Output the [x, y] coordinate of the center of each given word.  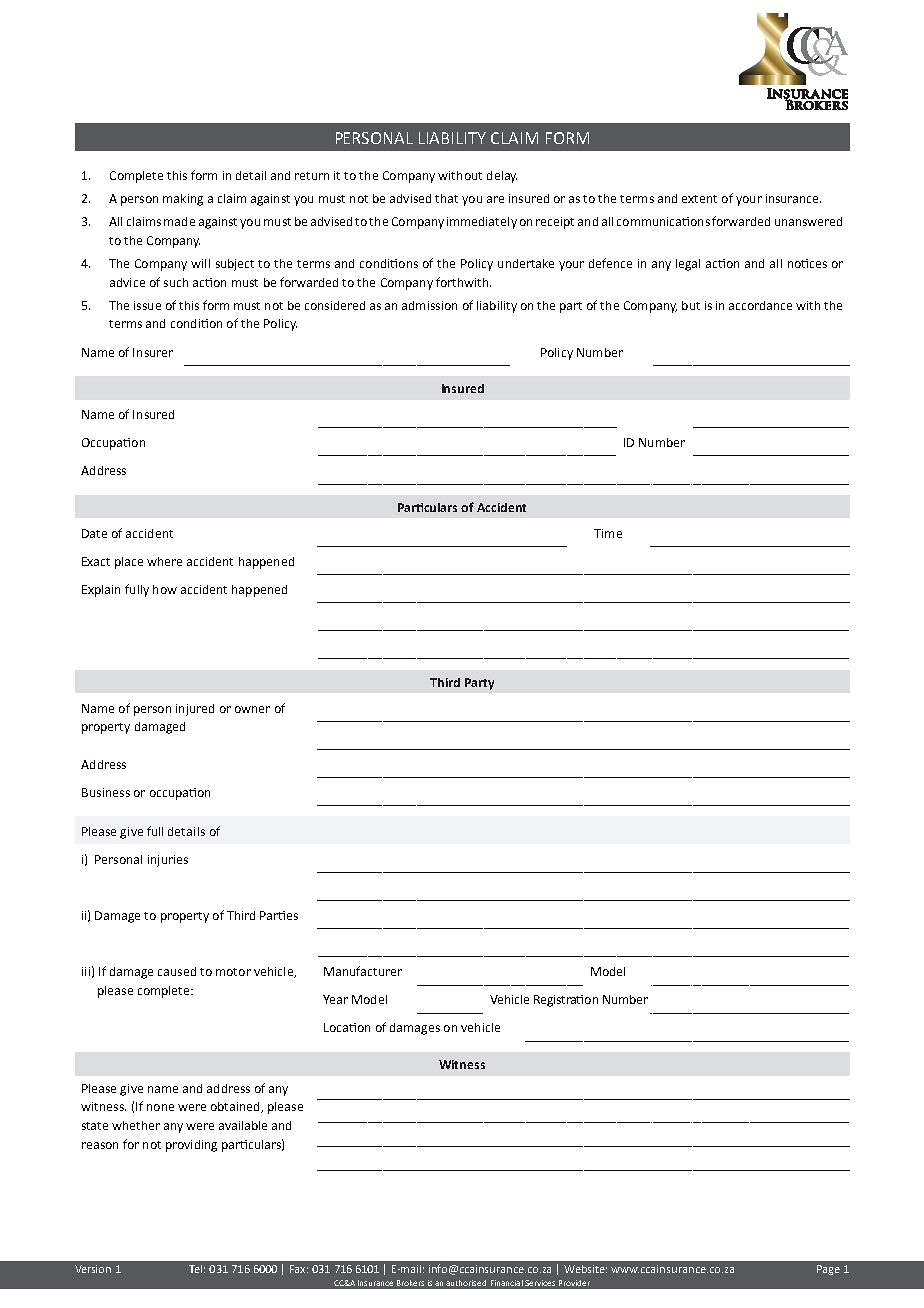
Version [93, 1269]
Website [585, 1269]
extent [699, 199]
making [183, 200]
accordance [760, 305]
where [164, 561]
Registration [566, 1001]
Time [608, 533]
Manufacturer [363, 971]
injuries [168, 861]
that [446, 198]
